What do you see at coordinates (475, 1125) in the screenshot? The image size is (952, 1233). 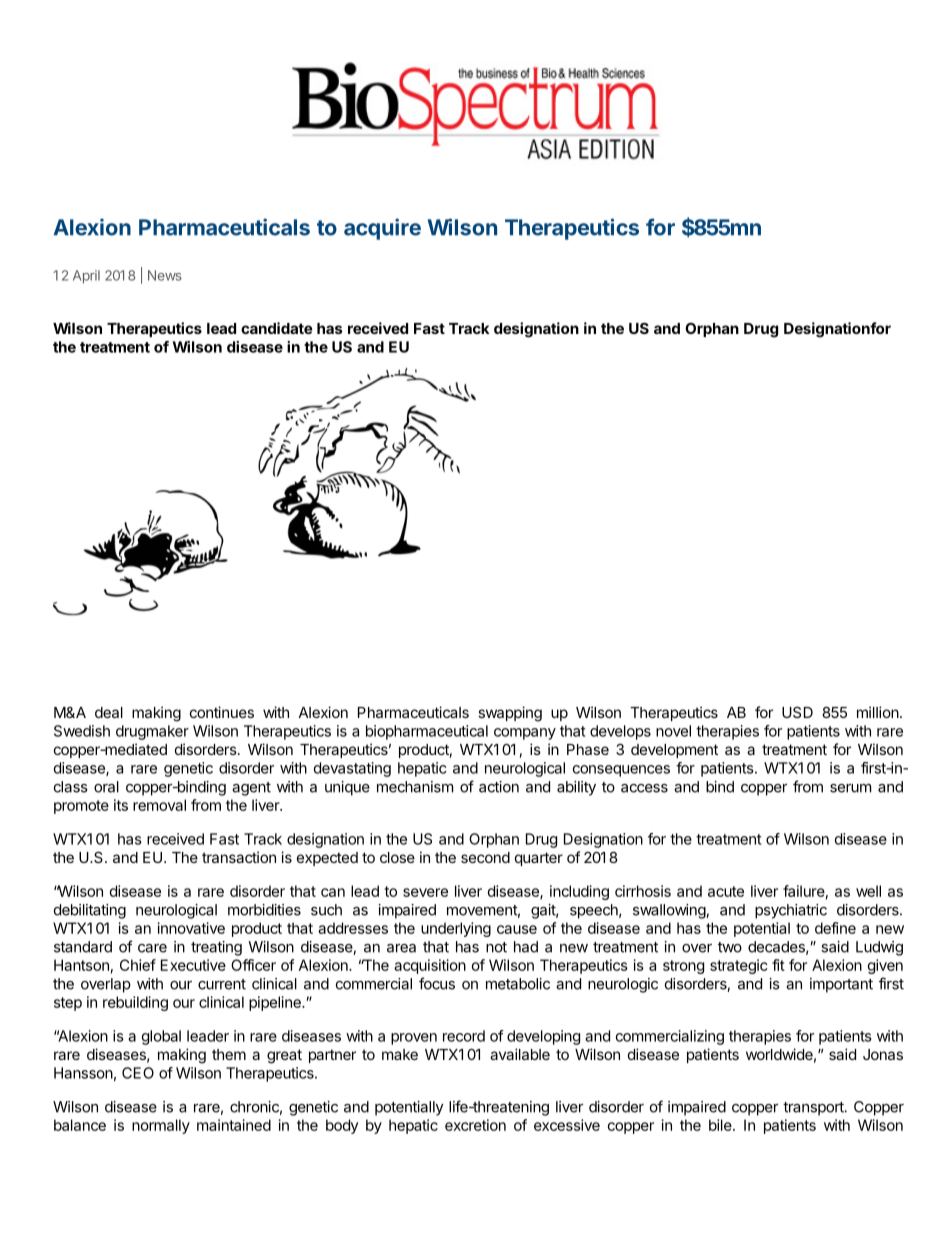 I see `excretion` at bounding box center [475, 1125].
